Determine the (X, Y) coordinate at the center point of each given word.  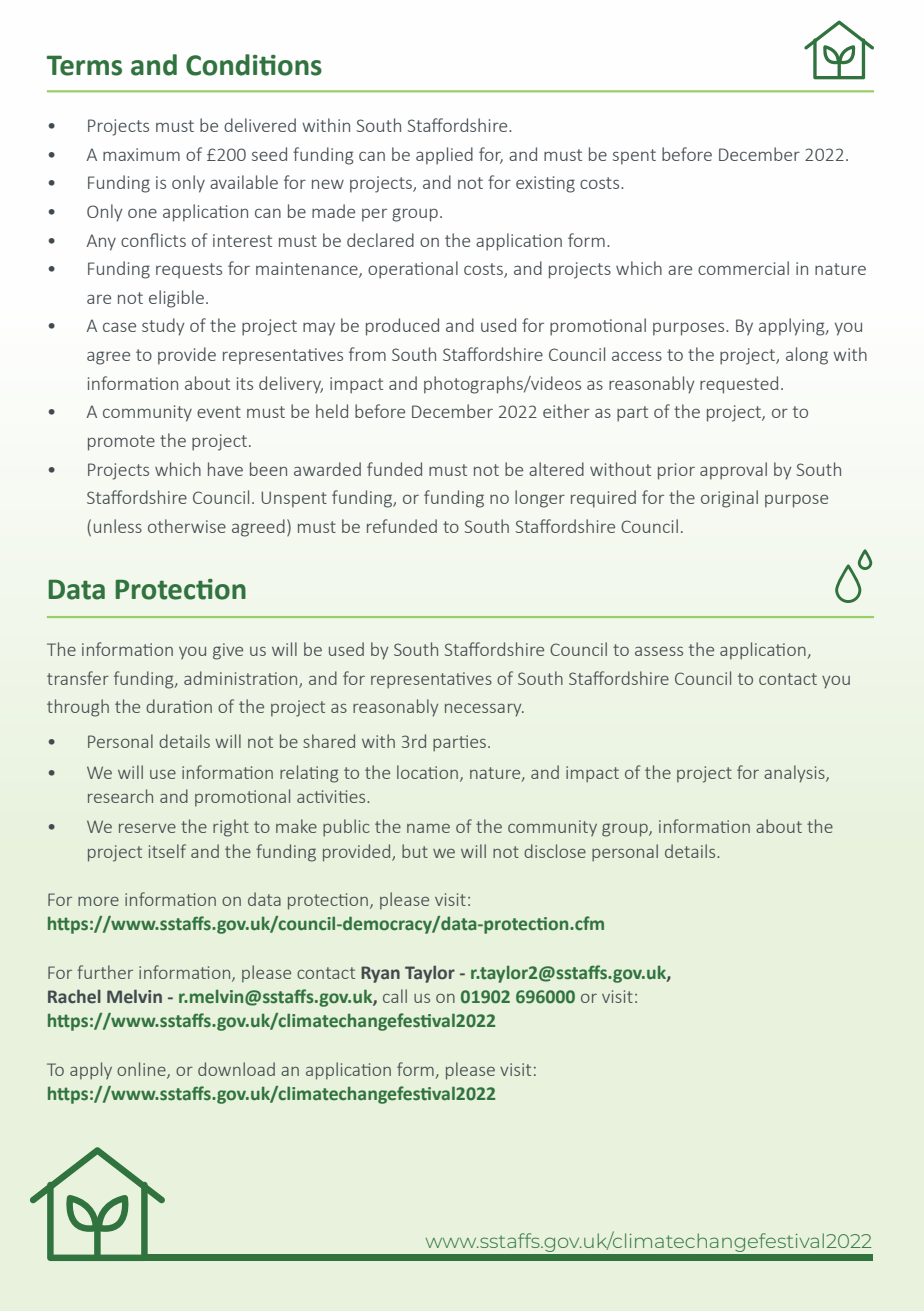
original (729, 499)
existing (545, 184)
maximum (141, 154)
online (142, 1070)
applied (444, 156)
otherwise (187, 526)
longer (540, 499)
